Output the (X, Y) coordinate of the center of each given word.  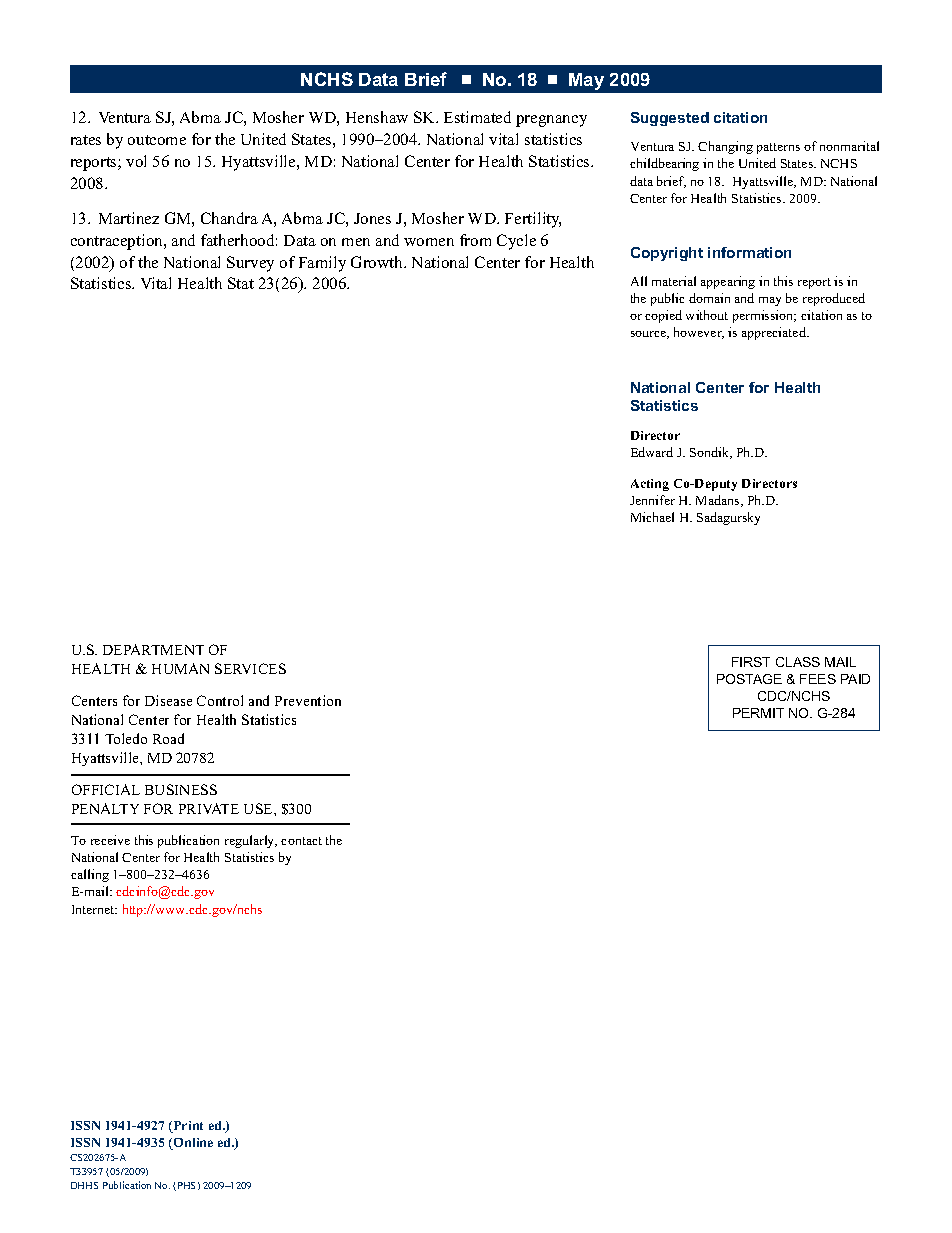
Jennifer (652, 500)
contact (301, 841)
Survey (250, 264)
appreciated (775, 333)
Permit (758, 713)
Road (168, 738)
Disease (168, 700)
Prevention (308, 700)
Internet (94, 909)
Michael (652, 517)
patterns (778, 148)
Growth (378, 262)
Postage (749, 679)
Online (192, 1144)
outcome (157, 140)
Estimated (477, 117)
